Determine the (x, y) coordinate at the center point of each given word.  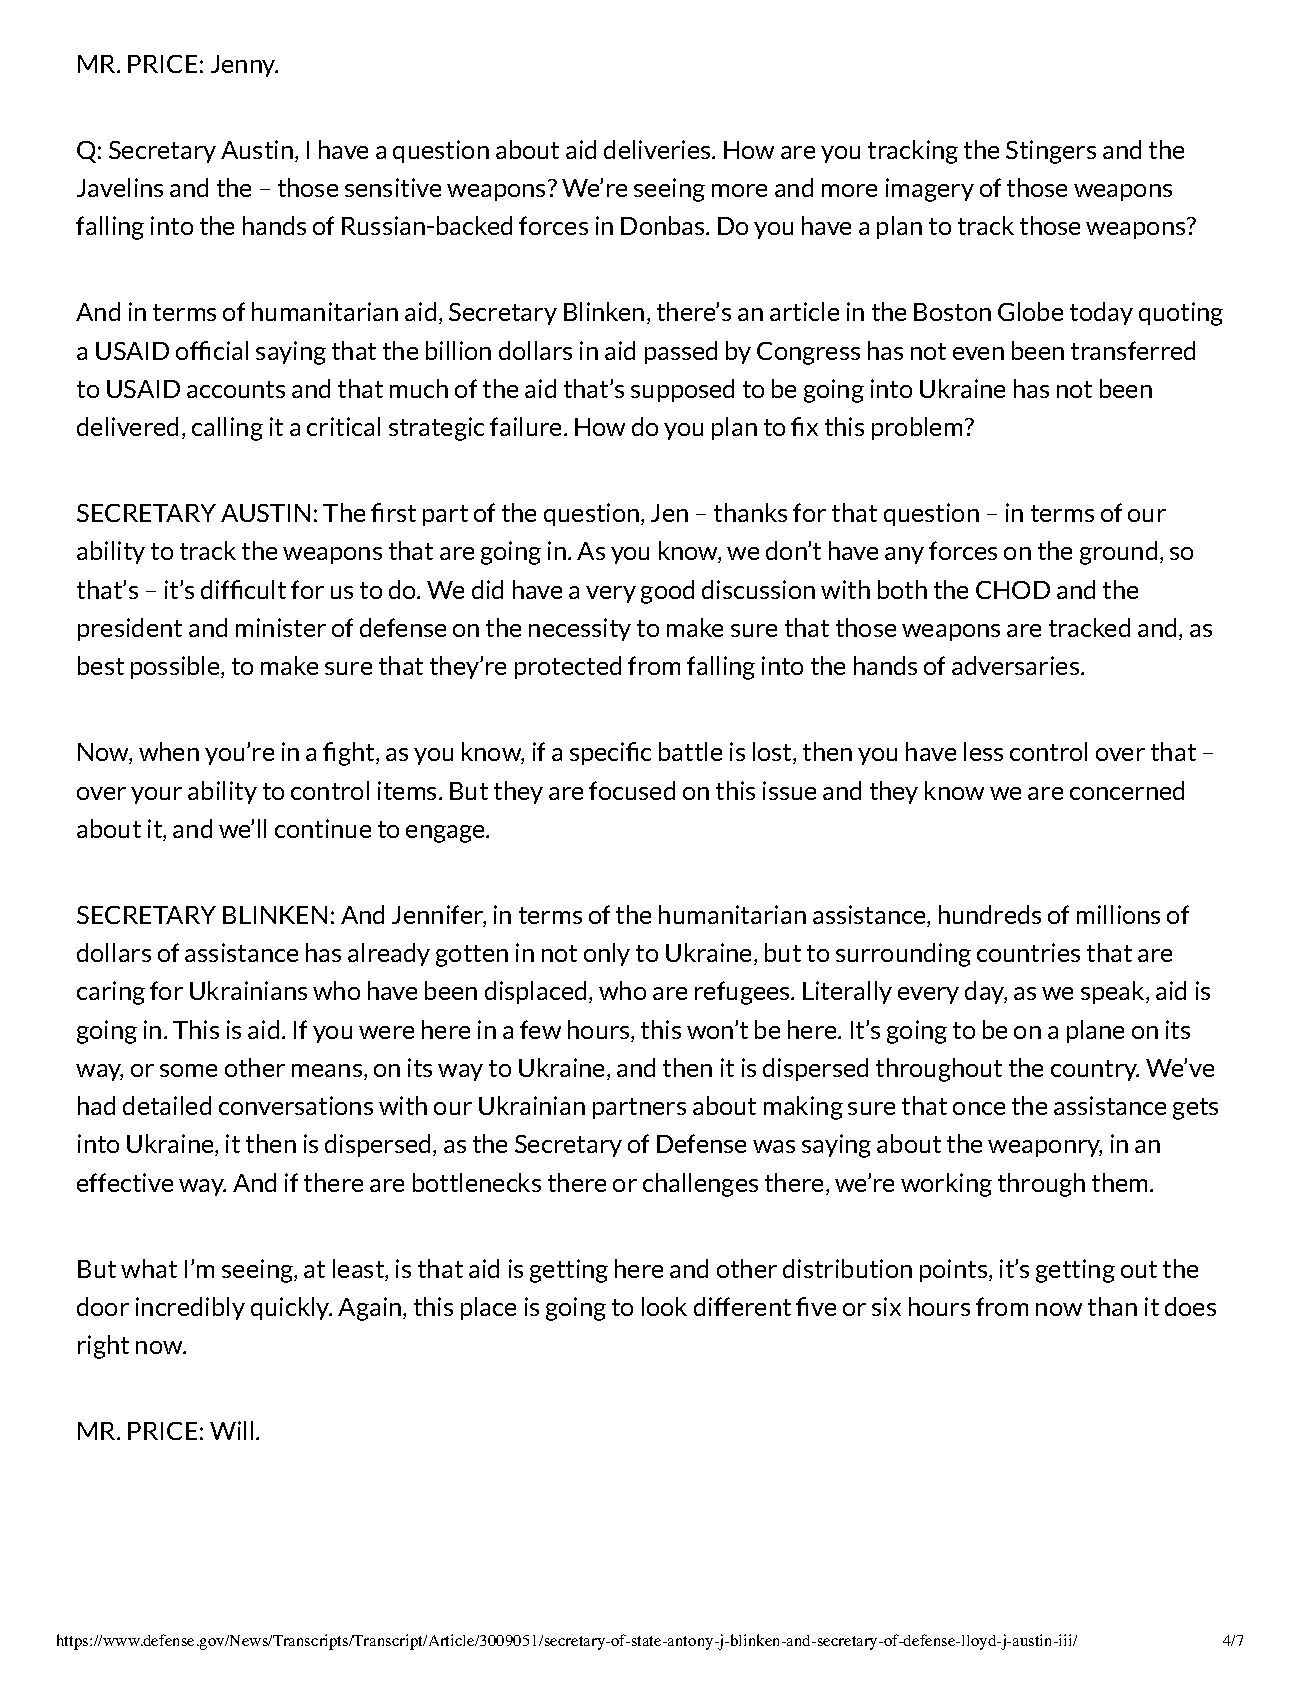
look (664, 1306)
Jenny (244, 66)
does (1190, 1306)
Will (231, 1430)
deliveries (658, 149)
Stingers (1051, 152)
